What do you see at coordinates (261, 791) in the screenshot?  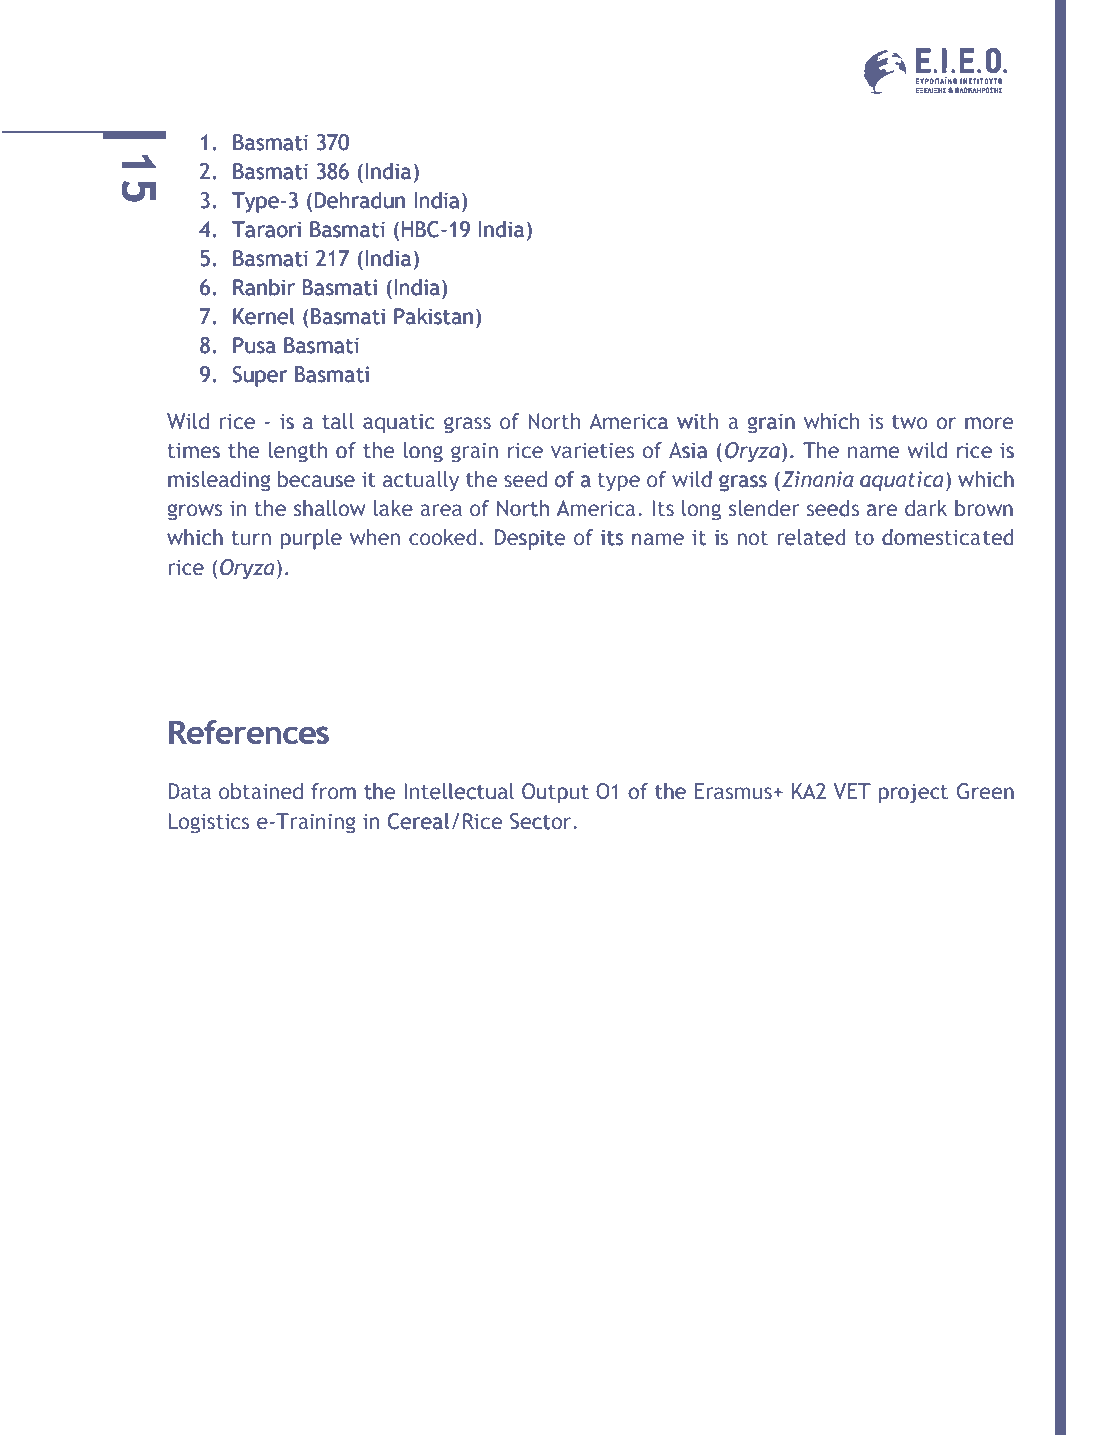 I see `obtained` at bounding box center [261, 791].
